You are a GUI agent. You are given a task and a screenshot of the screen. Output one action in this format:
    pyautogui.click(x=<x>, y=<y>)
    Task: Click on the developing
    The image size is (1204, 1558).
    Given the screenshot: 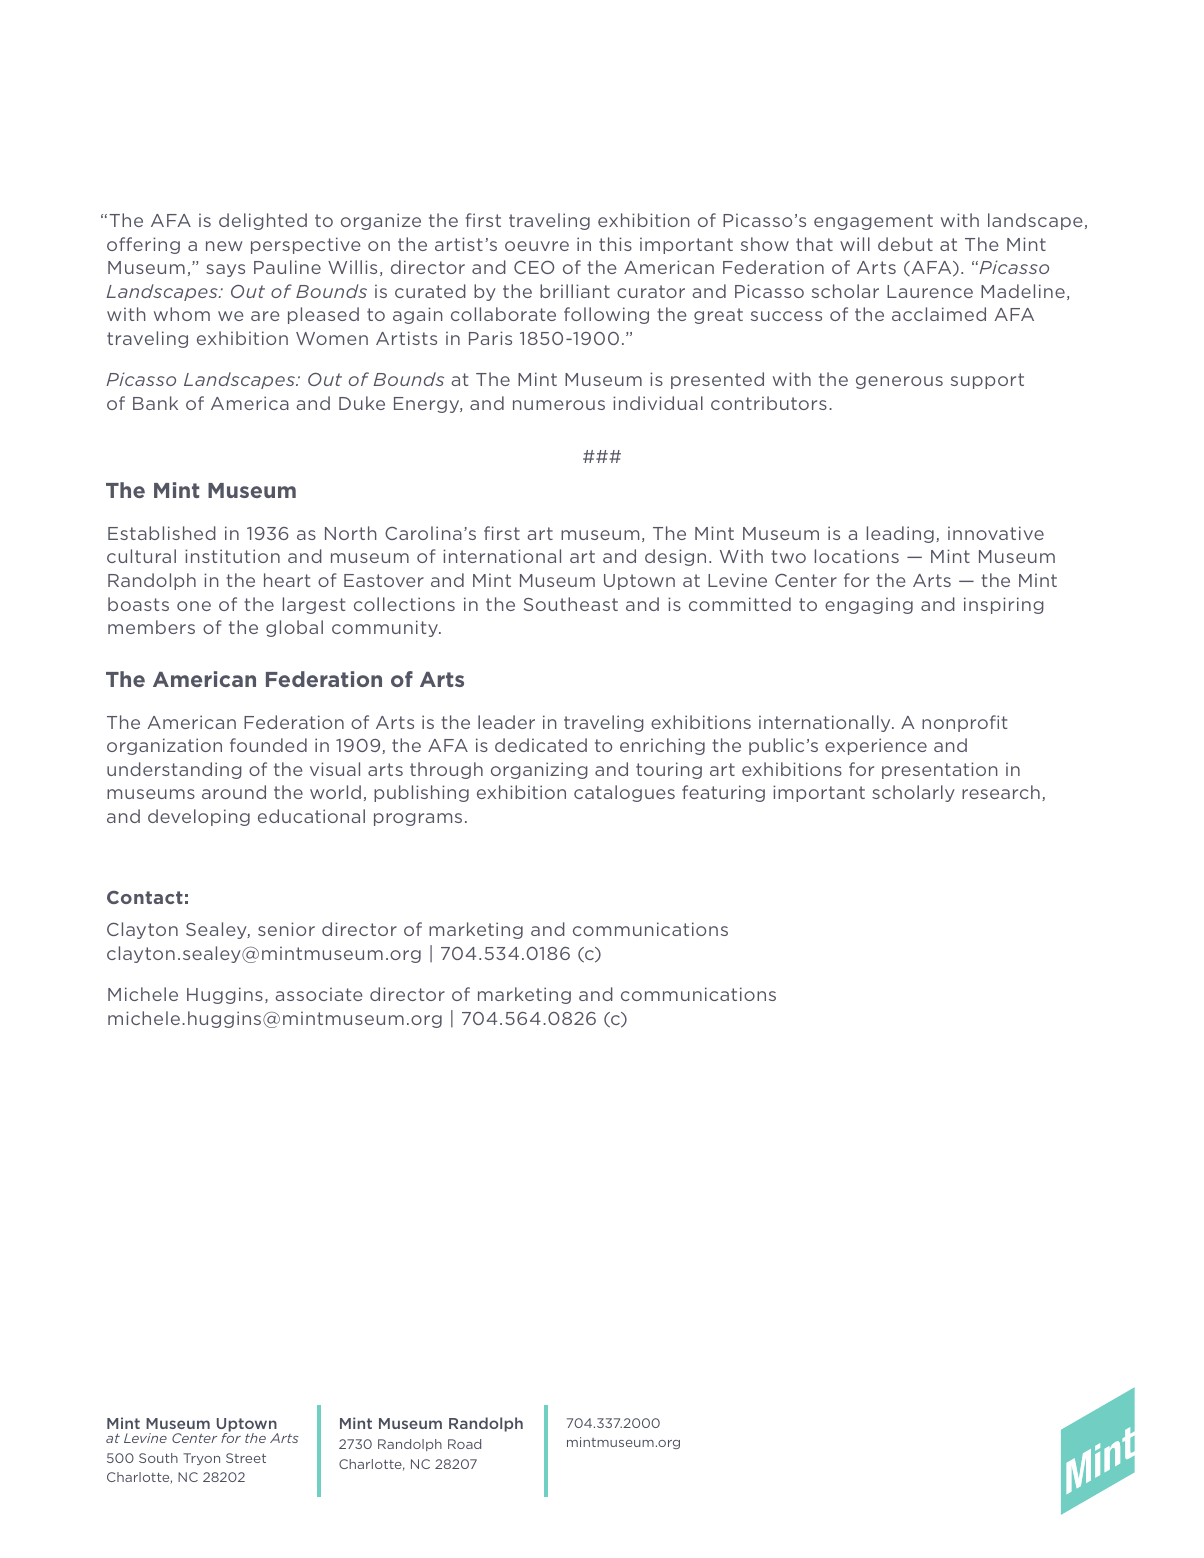 What is the action you would take?
    pyautogui.click(x=199, y=817)
